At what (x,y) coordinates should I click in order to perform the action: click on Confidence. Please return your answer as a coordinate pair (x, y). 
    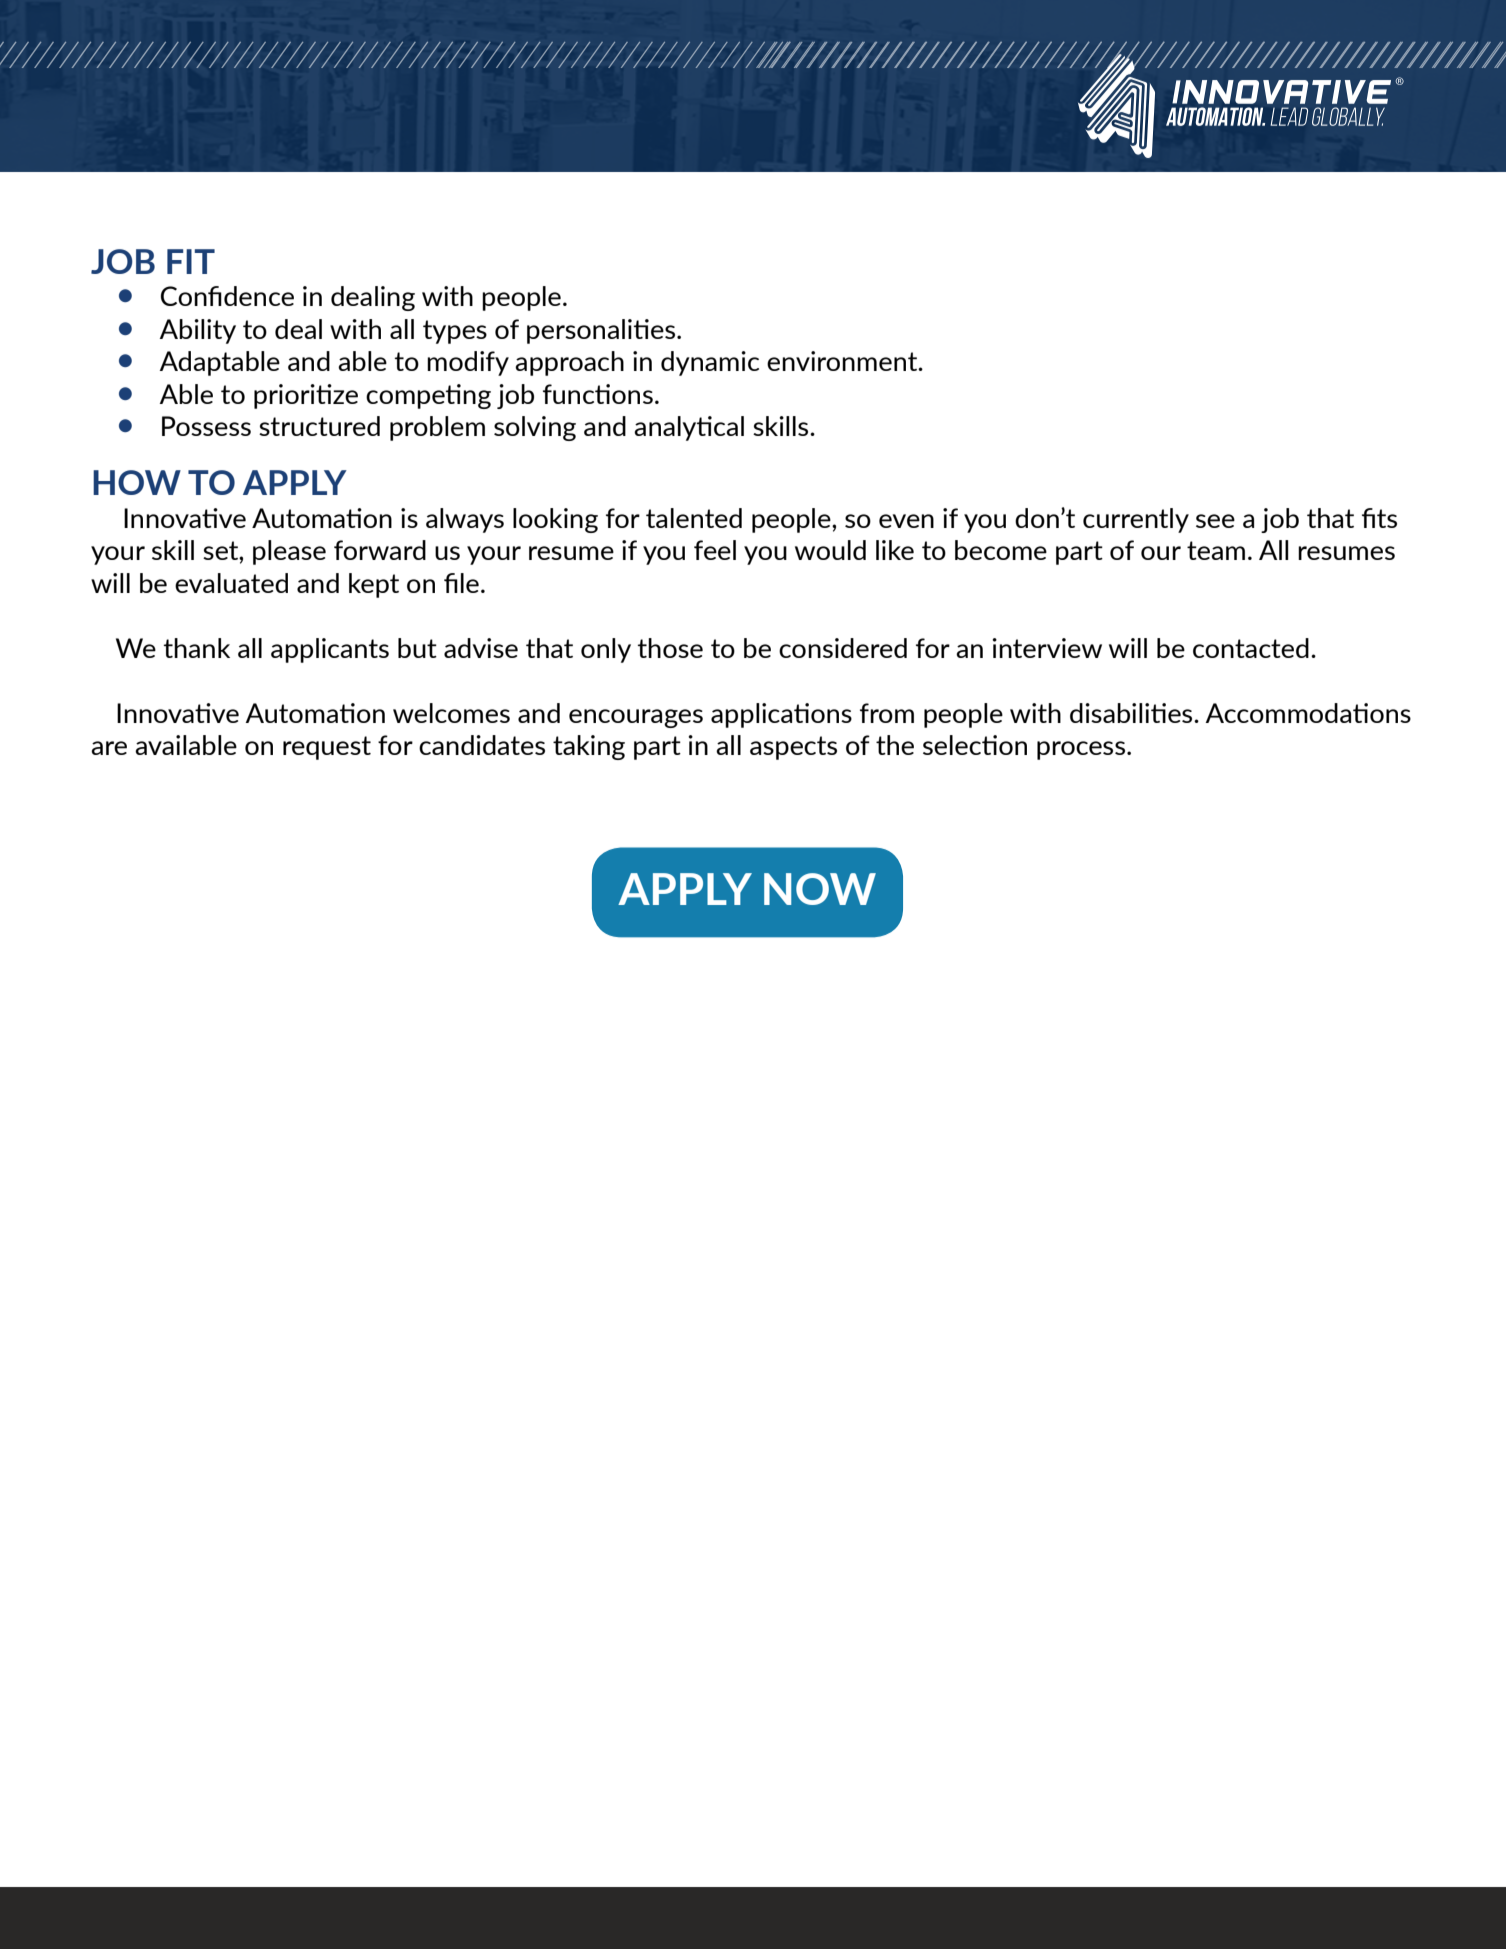
    Looking at the image, I should click on (227, 296).
